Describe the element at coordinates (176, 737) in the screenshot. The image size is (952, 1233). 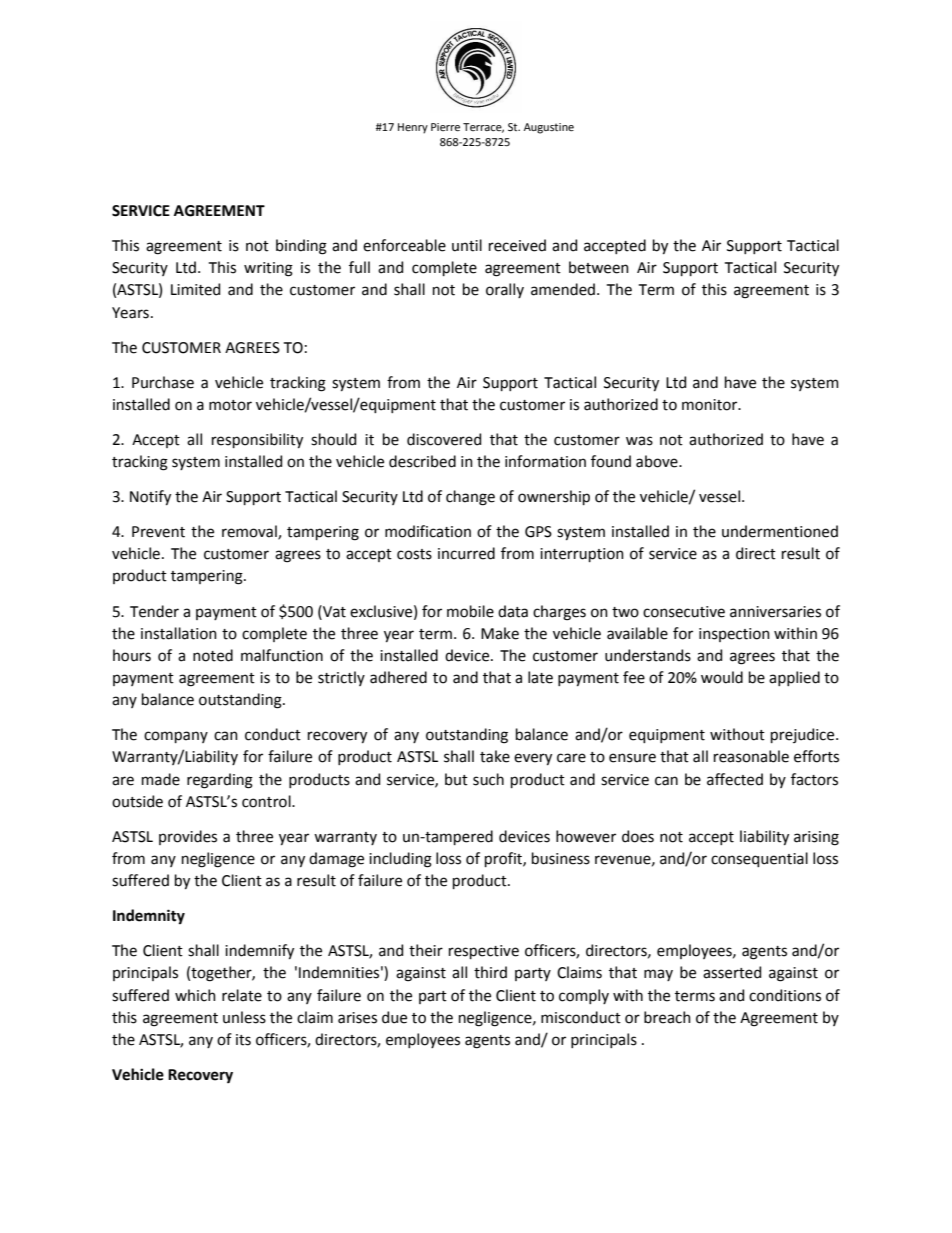
I see `company` at that location.
